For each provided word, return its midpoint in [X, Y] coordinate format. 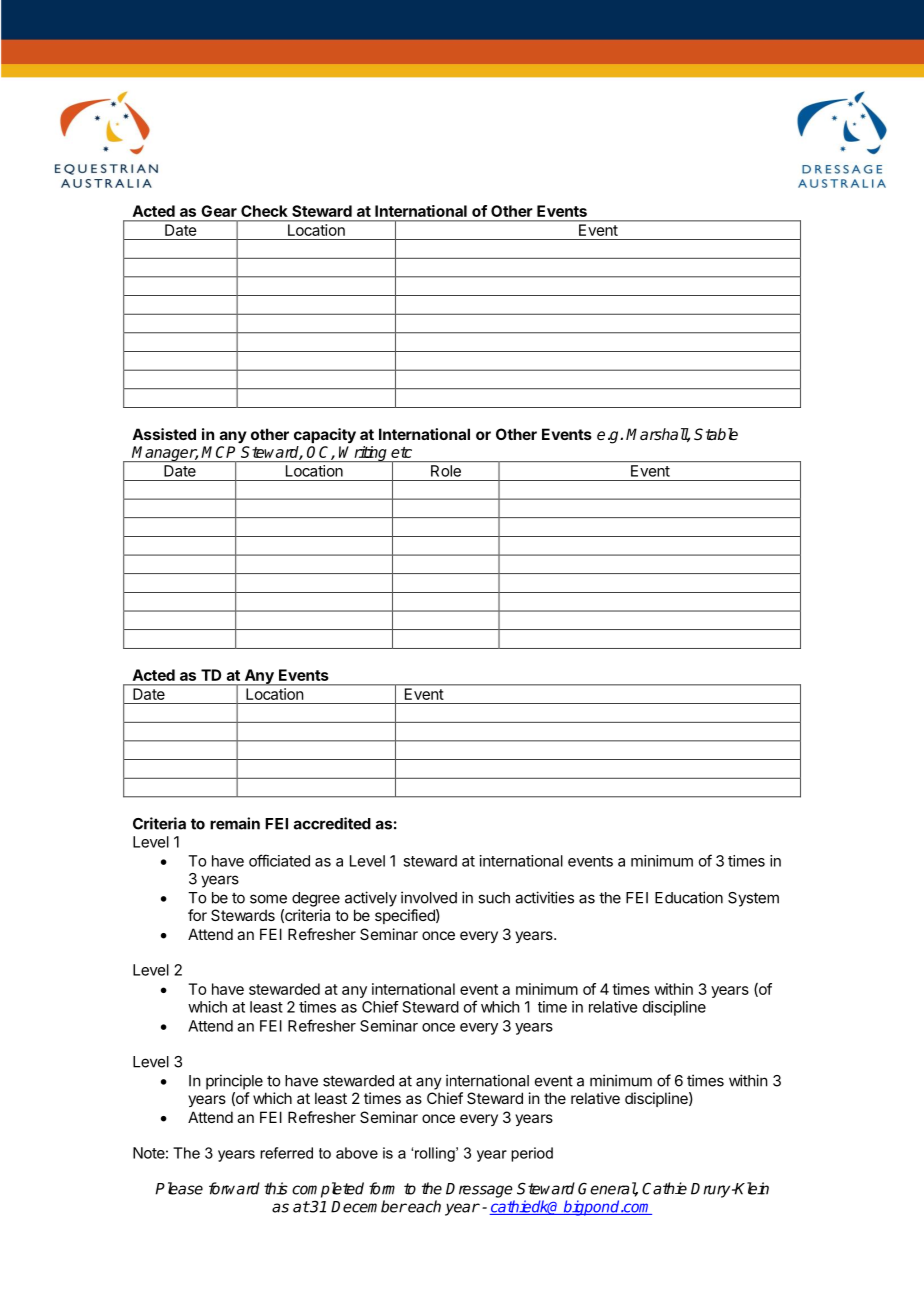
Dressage [479, 1190]
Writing [364, 454]
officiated [279, 860]
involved [429, 897]
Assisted [164, 434]
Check [264, 211]
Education [689, 897]
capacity [325, 435]
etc [401, 452]
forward [234, 1188]
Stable [716, 434]
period [532, 1154]
